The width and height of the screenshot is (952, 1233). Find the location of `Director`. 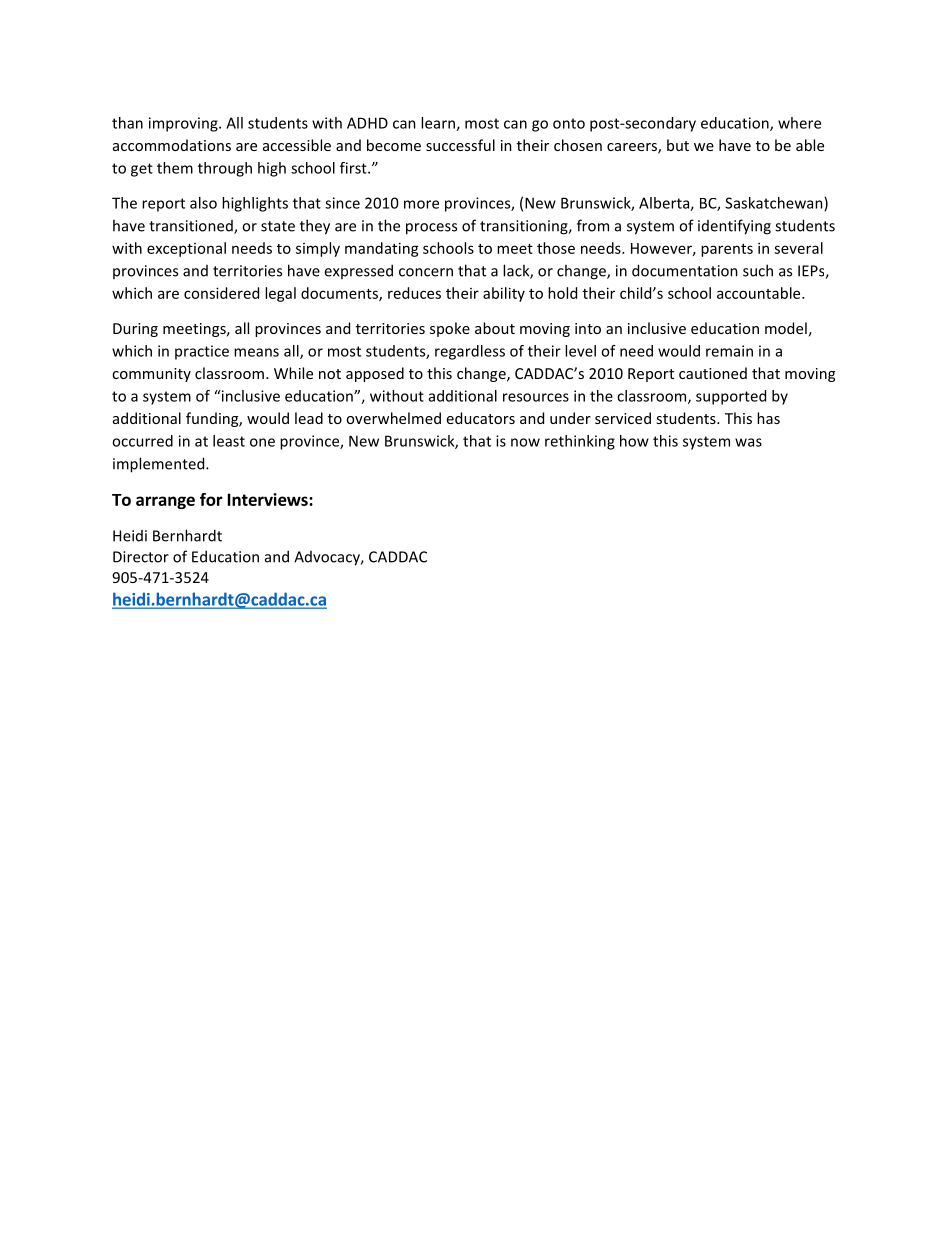

Director is located at coordinates (141, 557).
